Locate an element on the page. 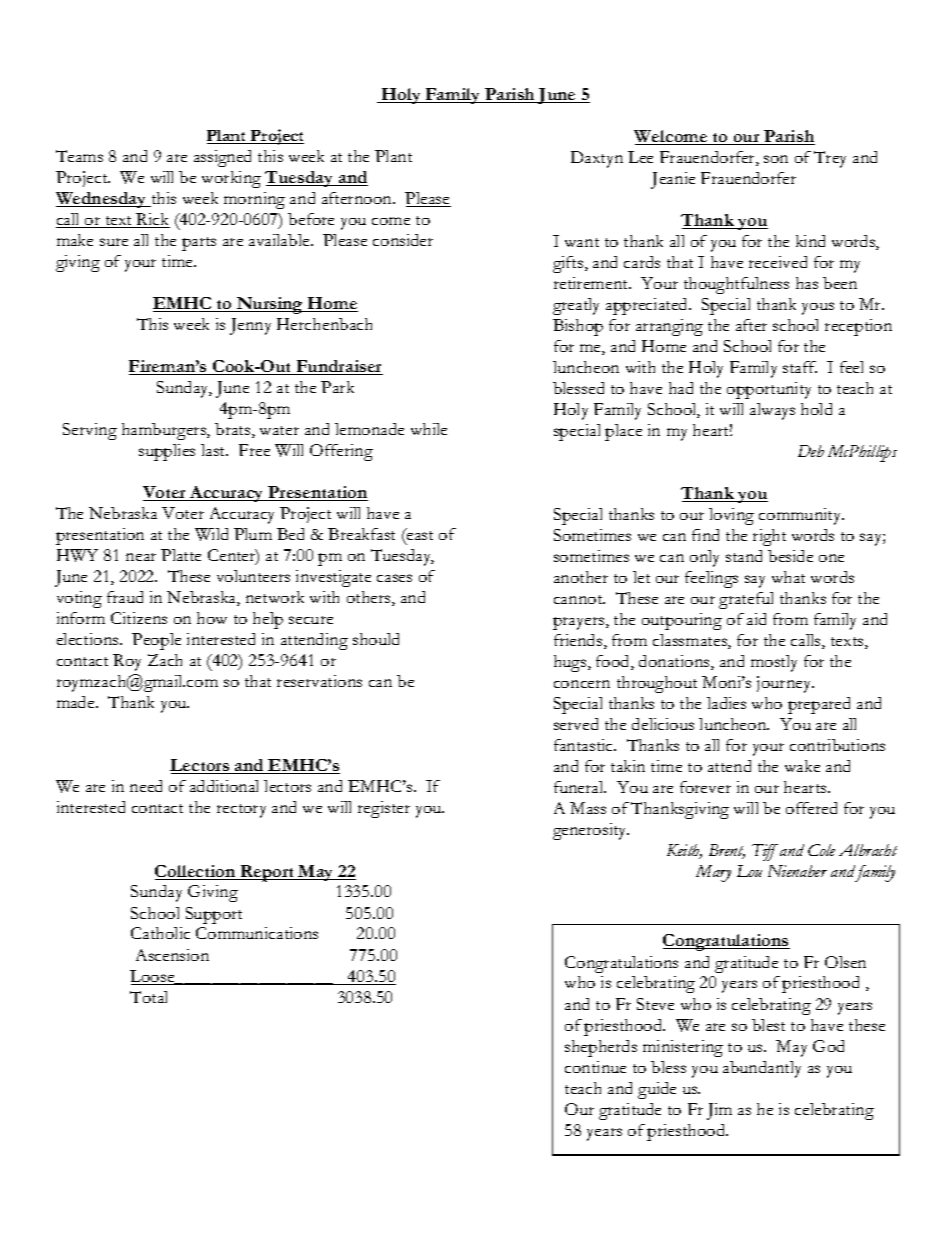 Image resolution: width=952 pixels, height=1233 pixels. consider is located at coordinates (403, 240).
